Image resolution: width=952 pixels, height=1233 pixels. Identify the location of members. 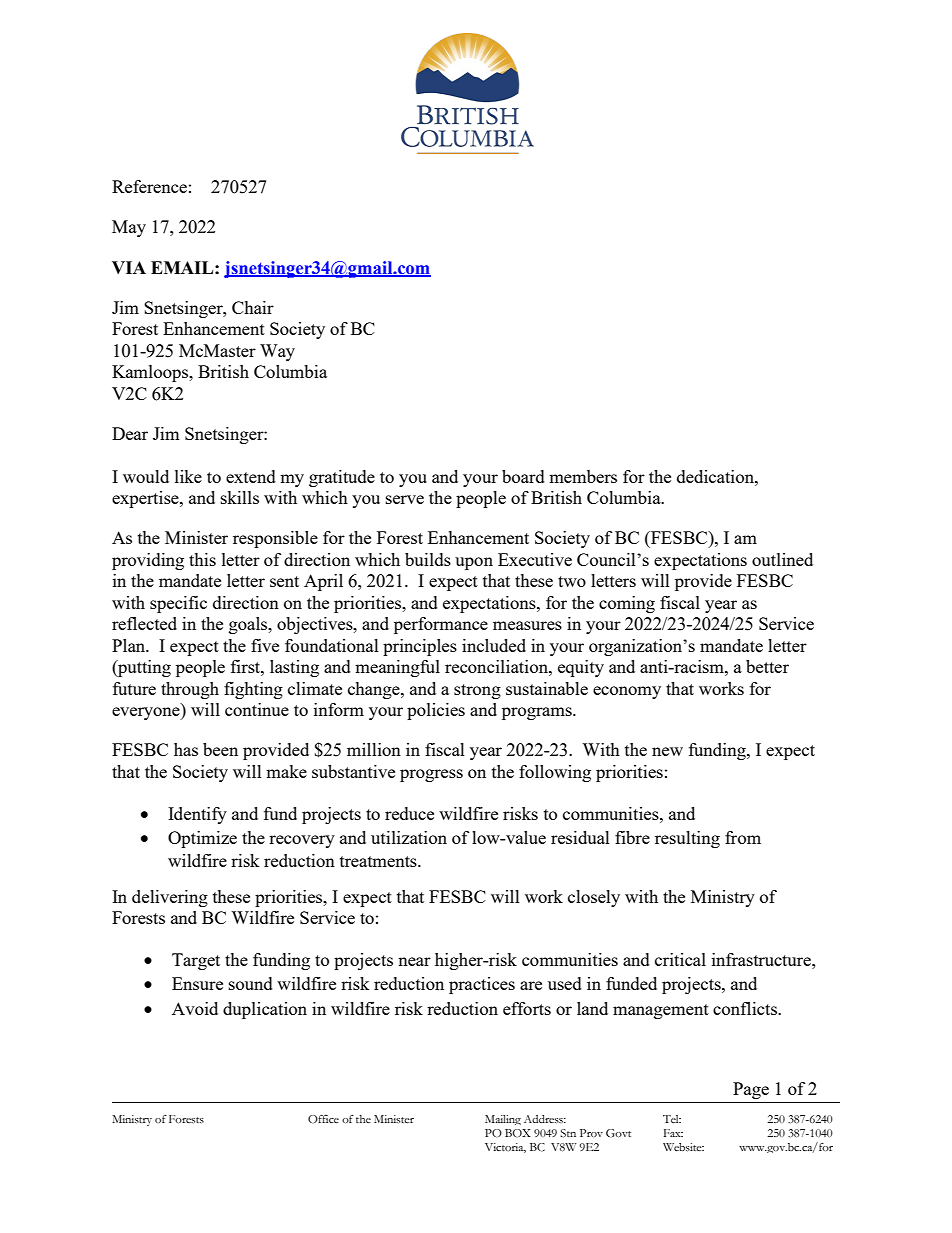
(583, 476).
